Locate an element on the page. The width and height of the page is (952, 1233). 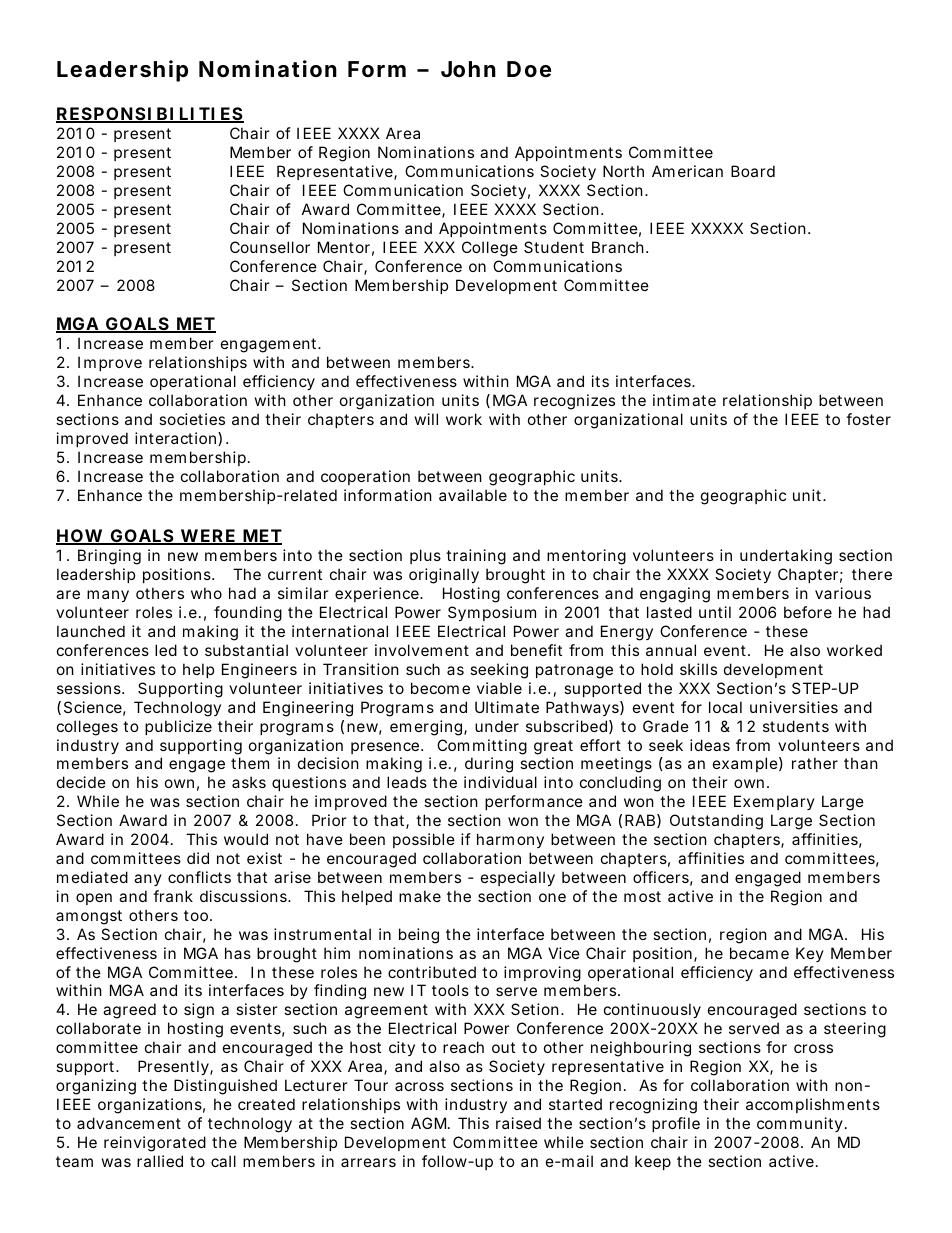
accomplishments is located at coordinates (813, 1105).
